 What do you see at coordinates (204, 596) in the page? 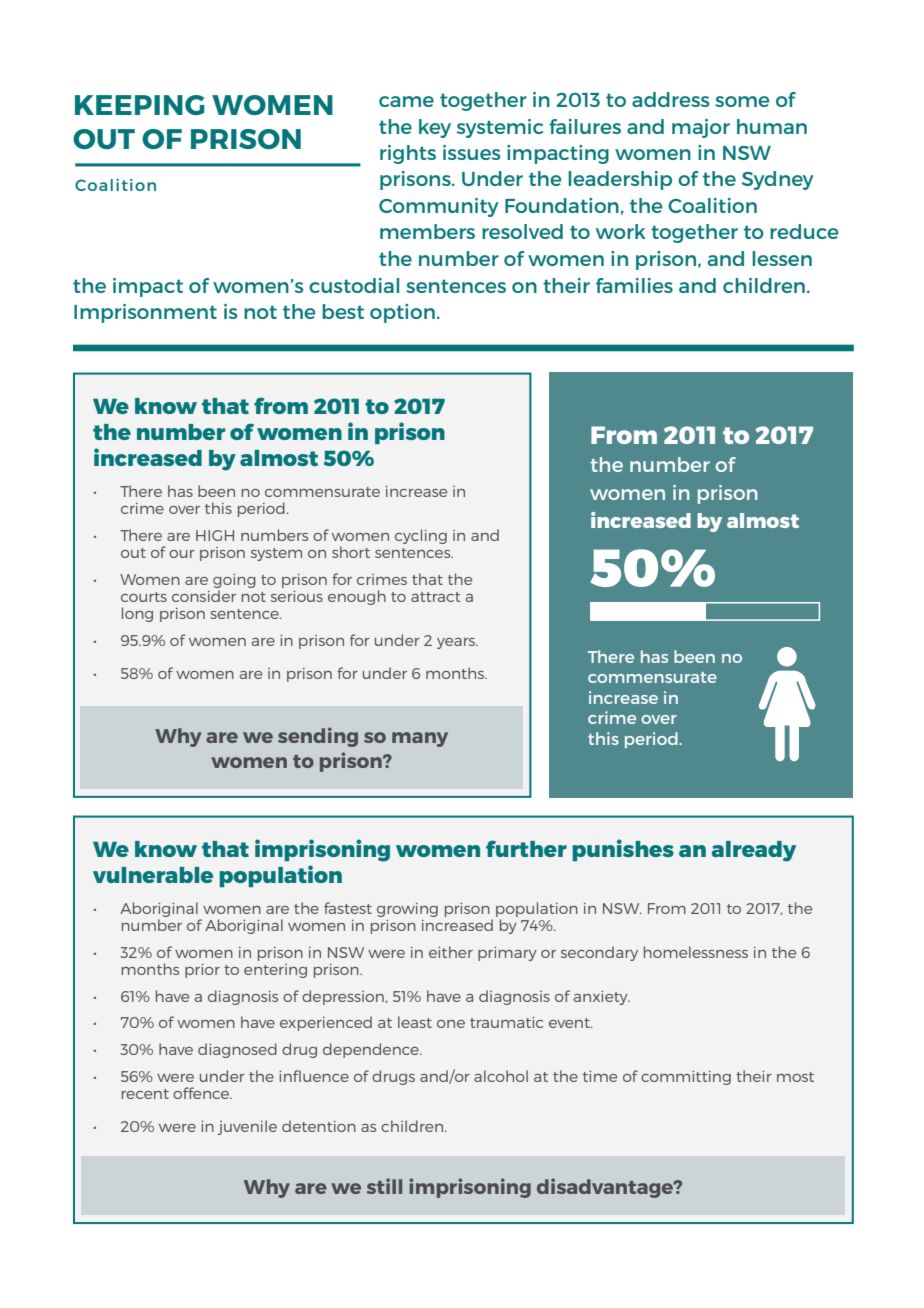
I see `consider` at bounding box center [204, 596].
